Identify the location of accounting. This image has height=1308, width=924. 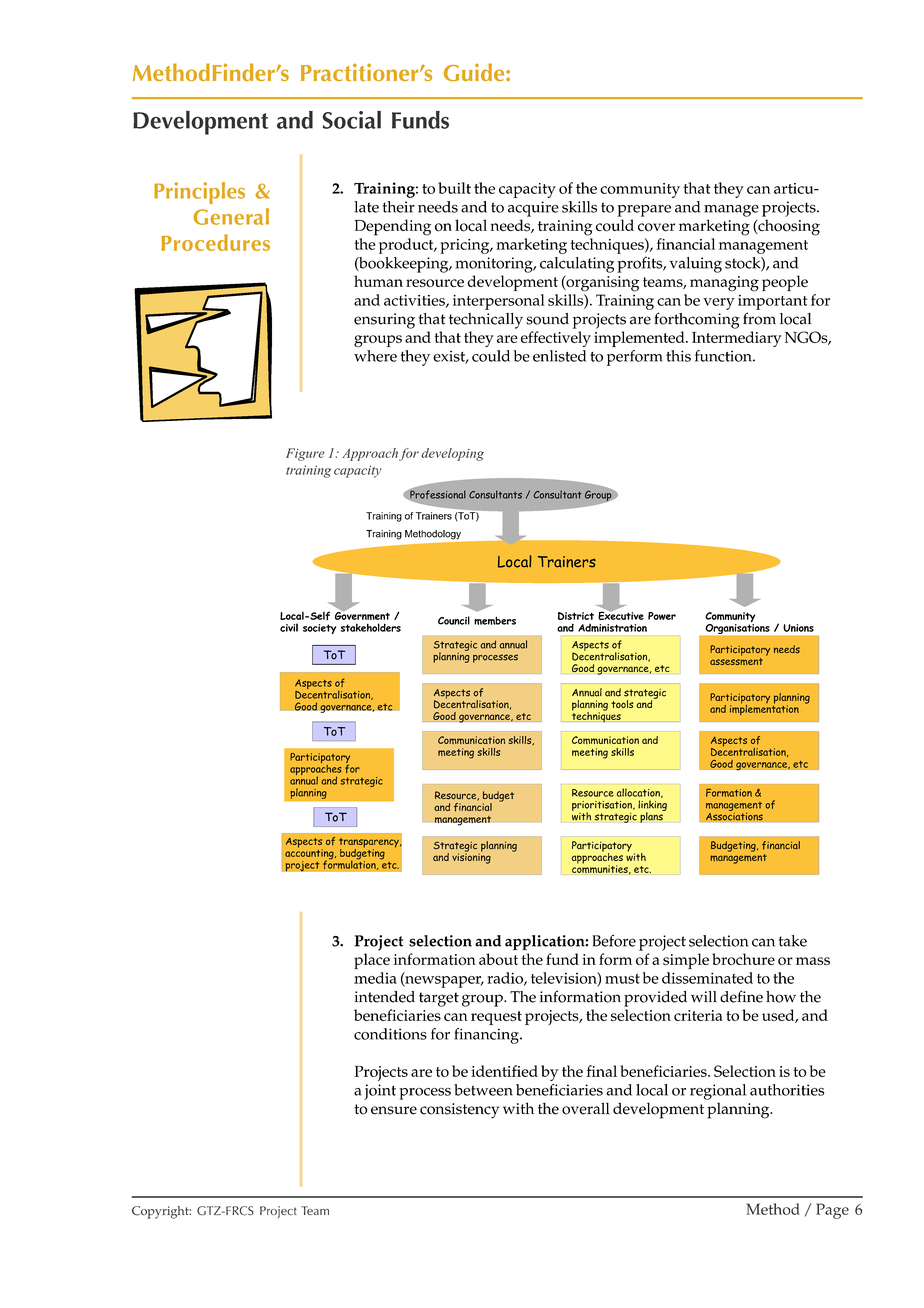
(310, 854).
